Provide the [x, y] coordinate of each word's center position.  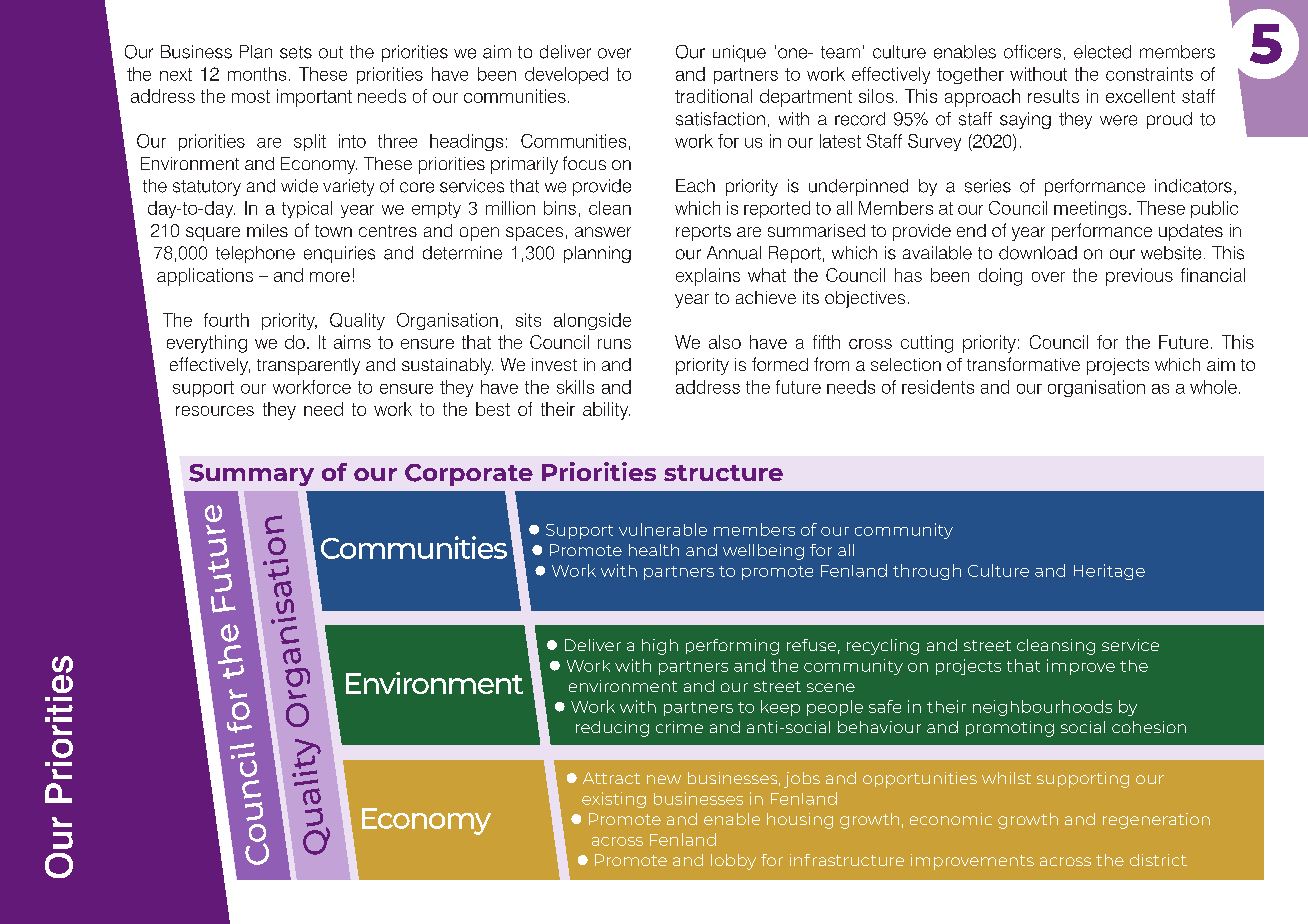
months [257, 74]
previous [1139, 277]
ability [606, 411]
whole [1213, 387]
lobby [733, 862]
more [330, 277]
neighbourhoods [1042, 708]
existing [614, 800]
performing [732, 647]
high [660, 647]
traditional [713, 96]
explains [708, 277]
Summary [251, 475]
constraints [1149, 74]
